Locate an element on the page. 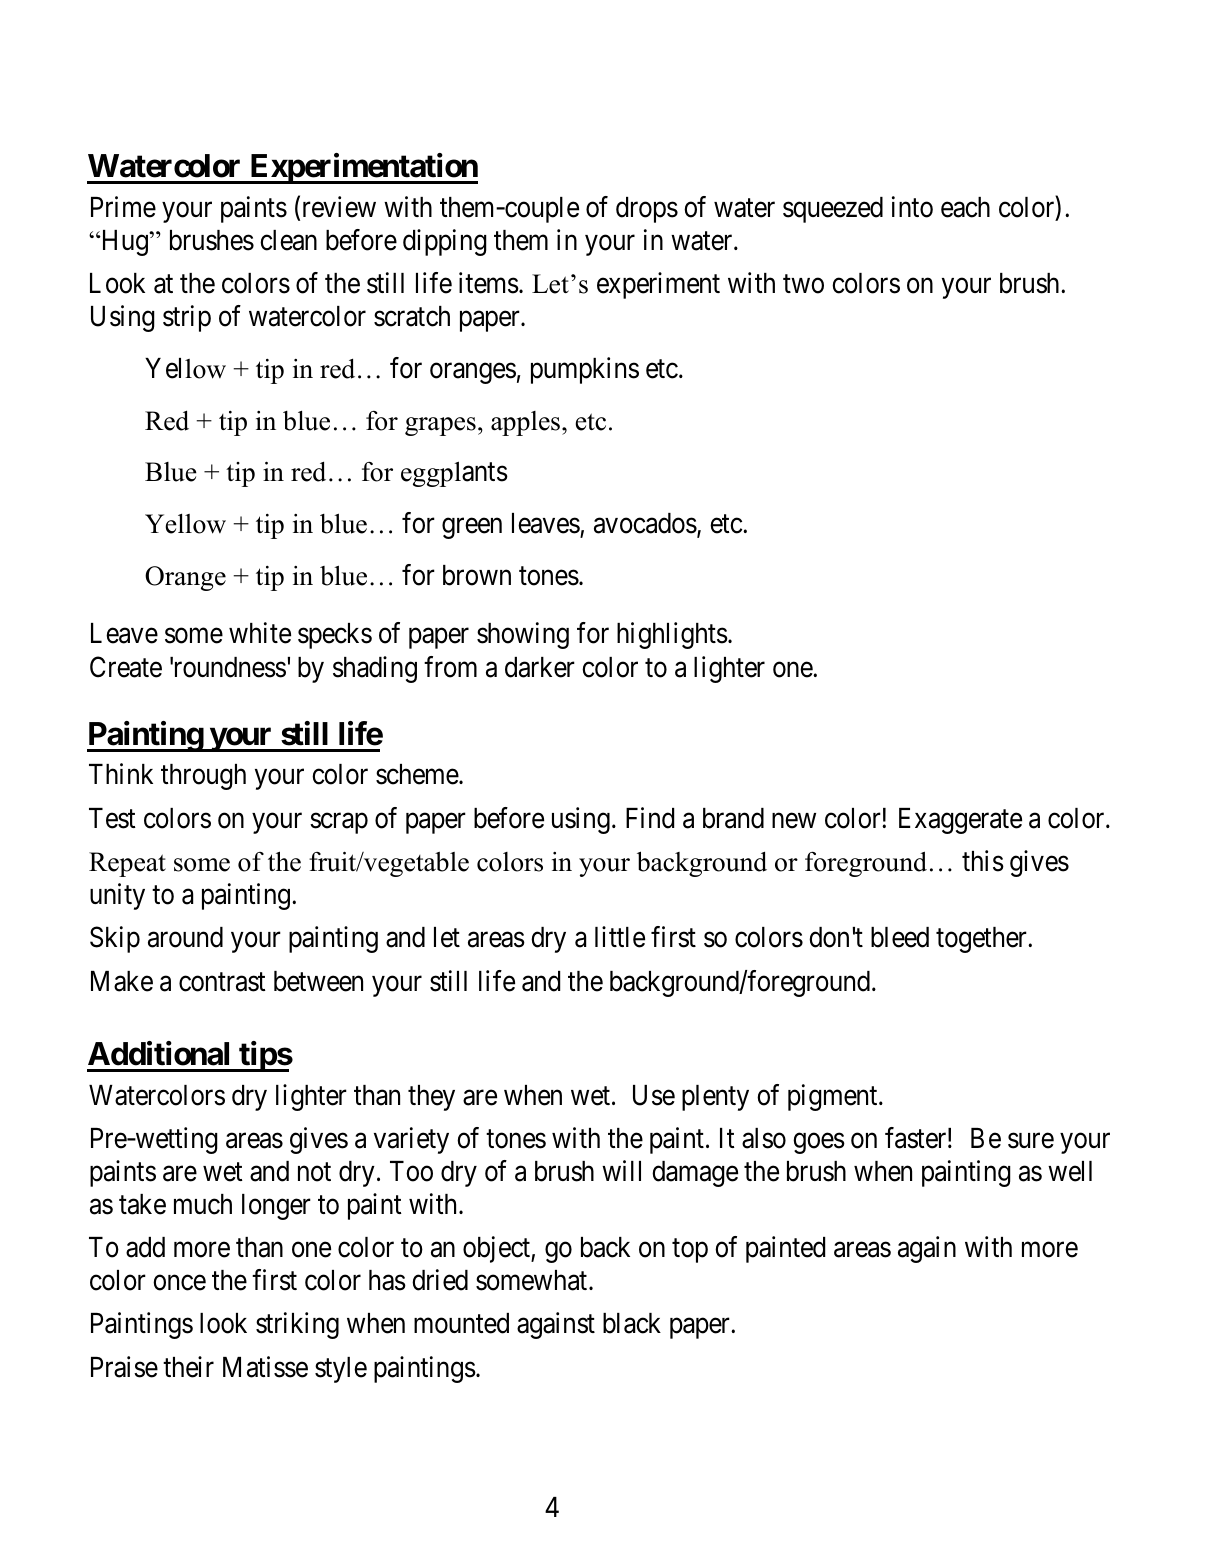 Image resolution: width=1209 pixels, height=1564 pixels. clean is located at coordinates (288, 240).
